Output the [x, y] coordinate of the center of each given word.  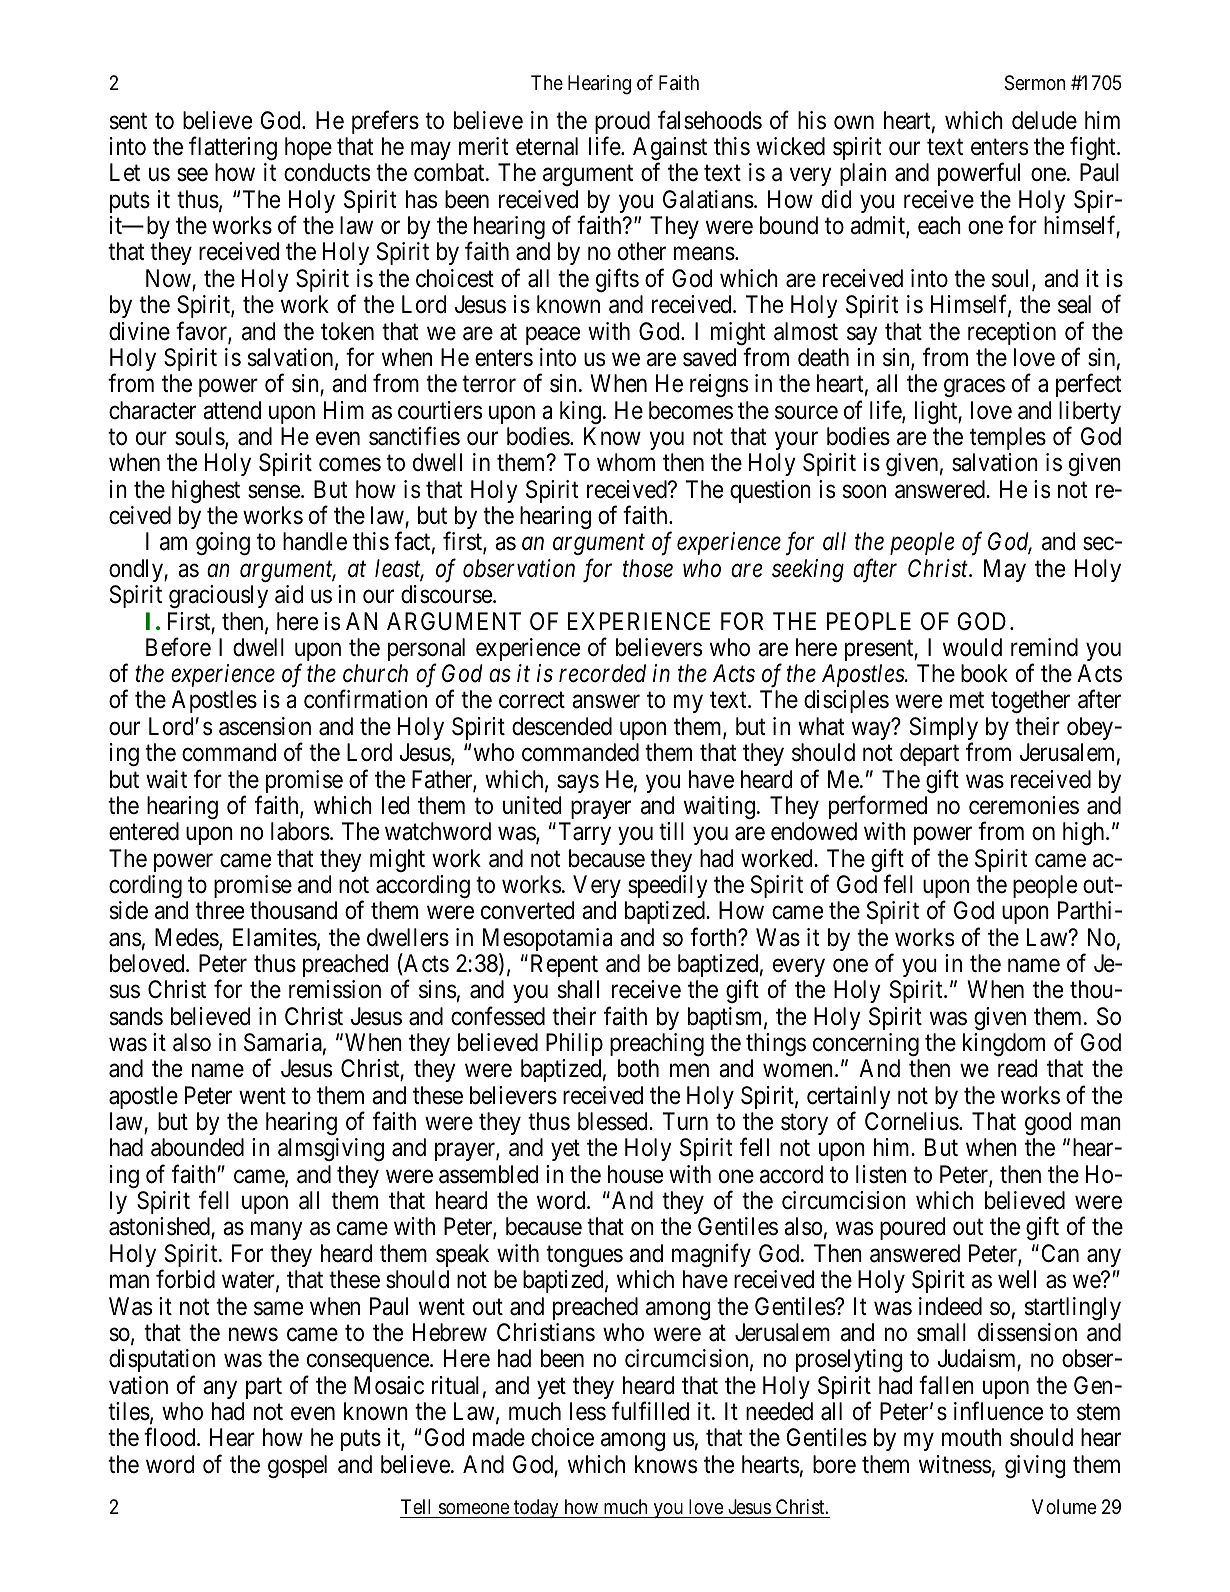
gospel [297, 1466]
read [1017, 1068]
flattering [233, 148]
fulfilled [650, 1411]
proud [622, 124]
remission [335, 989]
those [648, 568]
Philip [574, 1044]
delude [1044, 120]
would [972, 647]
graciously [218, 596]
